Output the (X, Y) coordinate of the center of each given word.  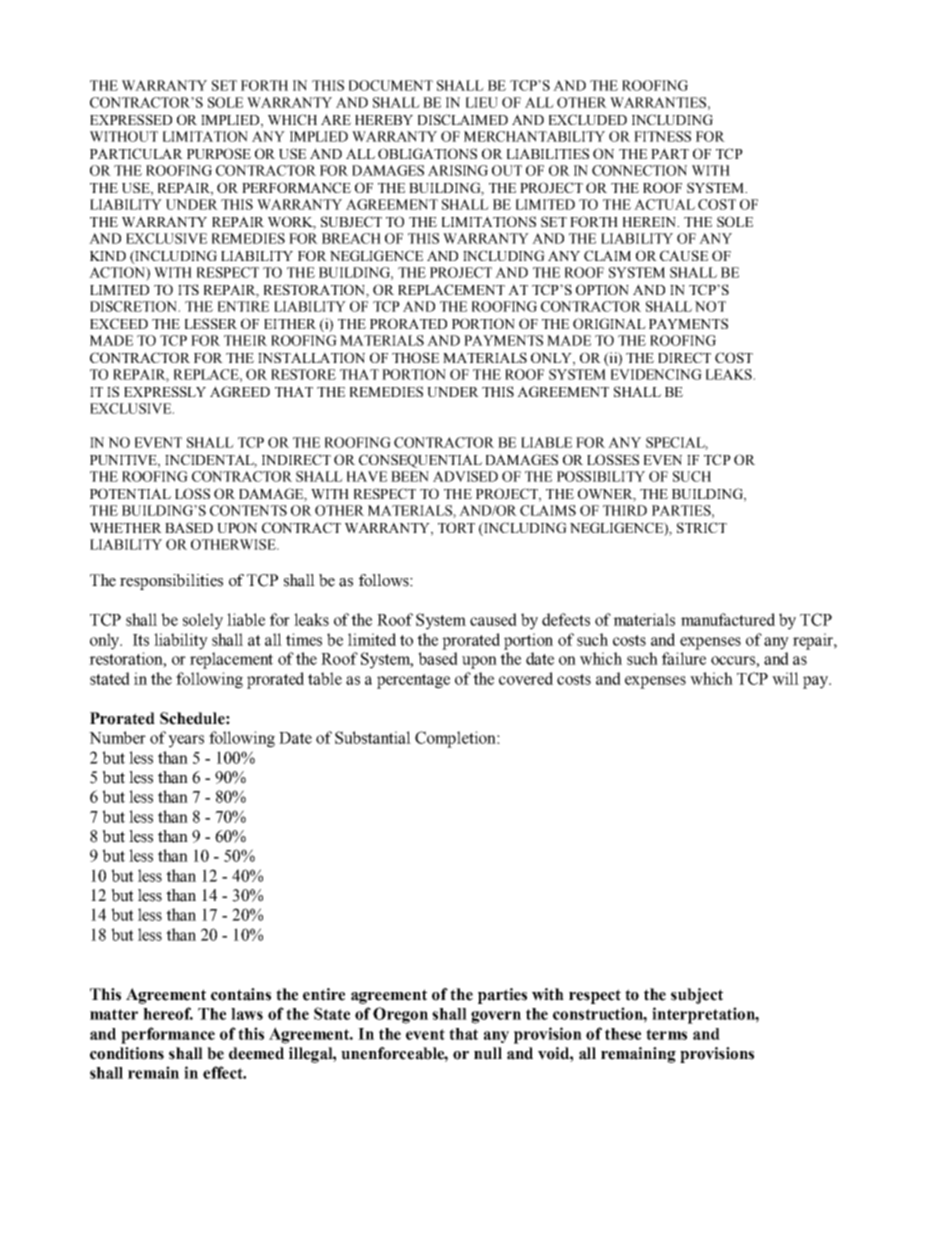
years (186, 741)
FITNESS (662, 136)
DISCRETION (135, 306)
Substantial (373, 737)
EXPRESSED (131, 119)
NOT (710, 306)
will (785, 678)
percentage (413, 681)
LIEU (482, 102)
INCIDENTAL (211, 460)
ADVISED (465, 476)
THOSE (415, 357)
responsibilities (171, 582)
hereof (168, 1013)
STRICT (702, 527)
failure (684, 658)
